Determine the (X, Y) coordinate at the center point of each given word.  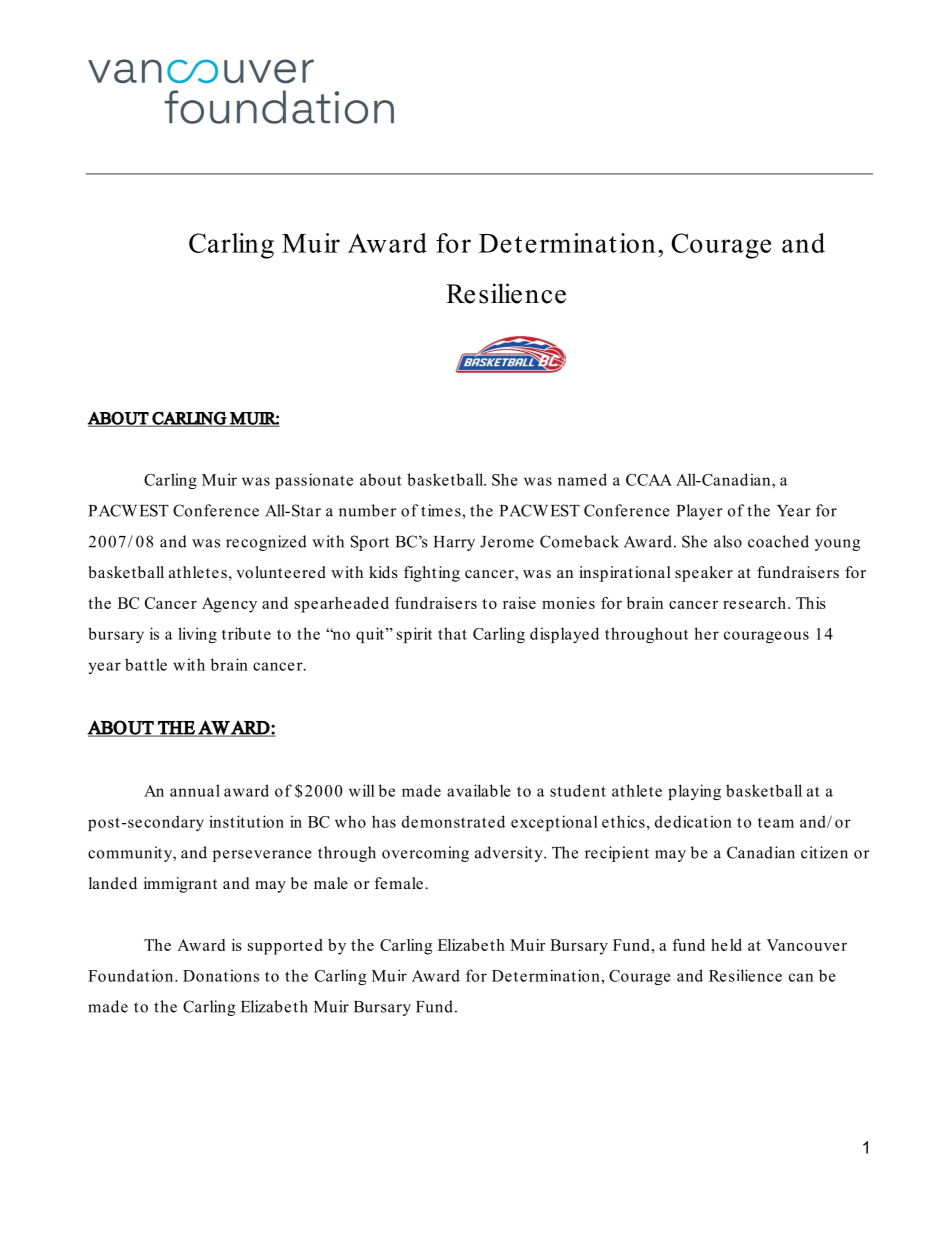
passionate (314, 481)
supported (285, 947)
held (726, 945)
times (442, 510)
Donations (221, 975)
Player (700, 512)
